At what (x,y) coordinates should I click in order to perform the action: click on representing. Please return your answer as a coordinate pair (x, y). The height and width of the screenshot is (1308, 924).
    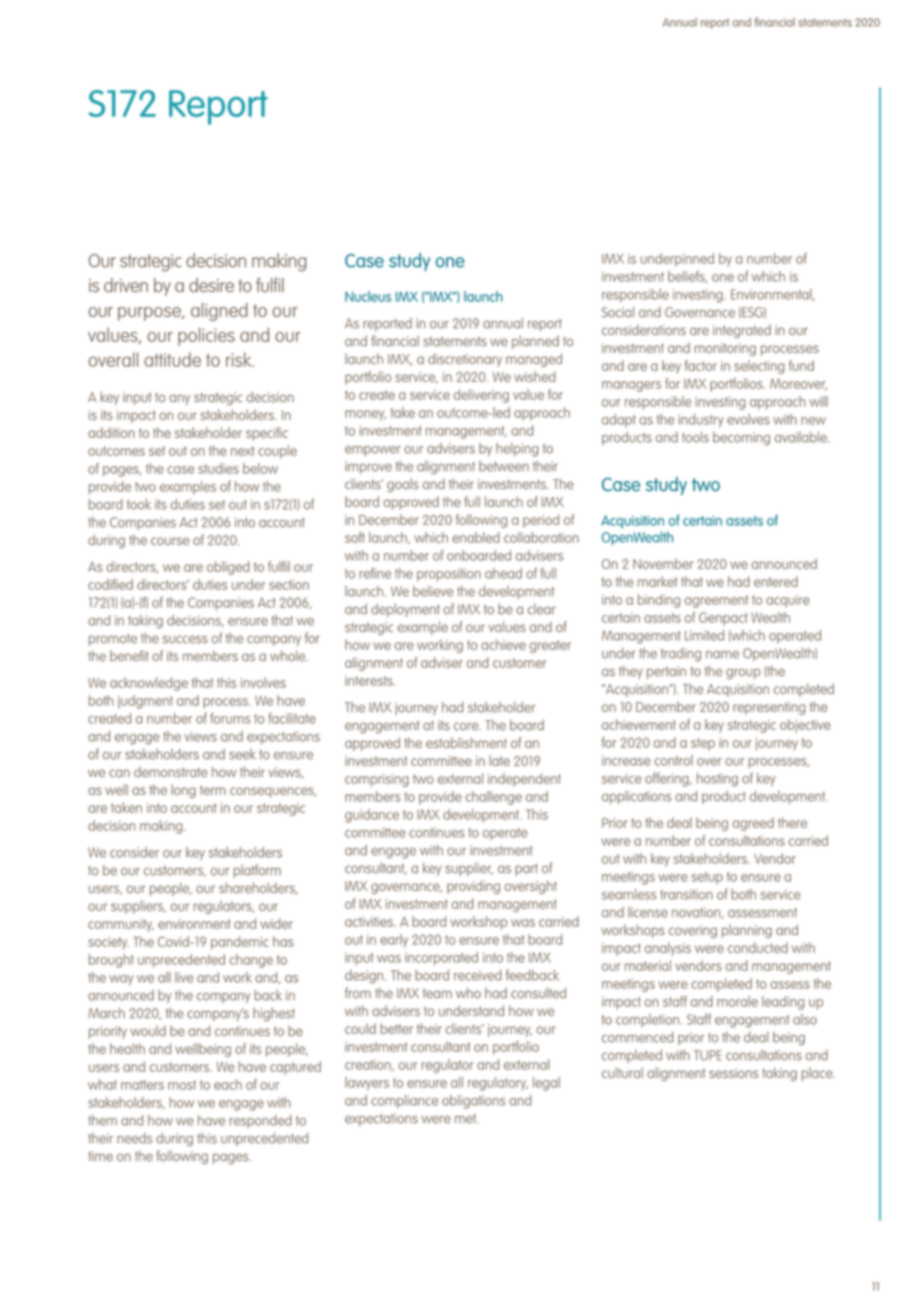
    Looking at the image, I should click on (769, 708).
